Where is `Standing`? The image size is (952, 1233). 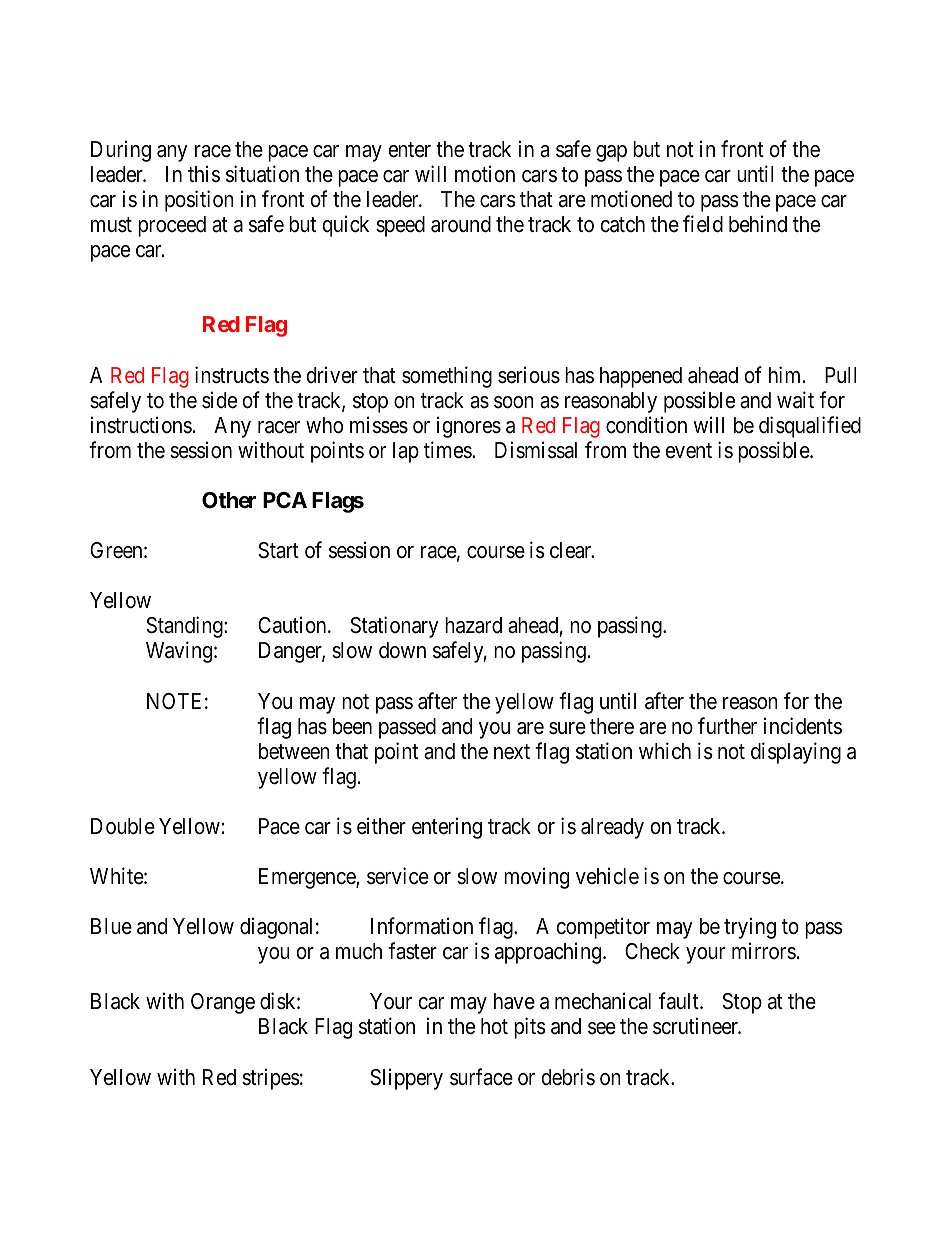
Standing is located at coordinates (185, 627).
